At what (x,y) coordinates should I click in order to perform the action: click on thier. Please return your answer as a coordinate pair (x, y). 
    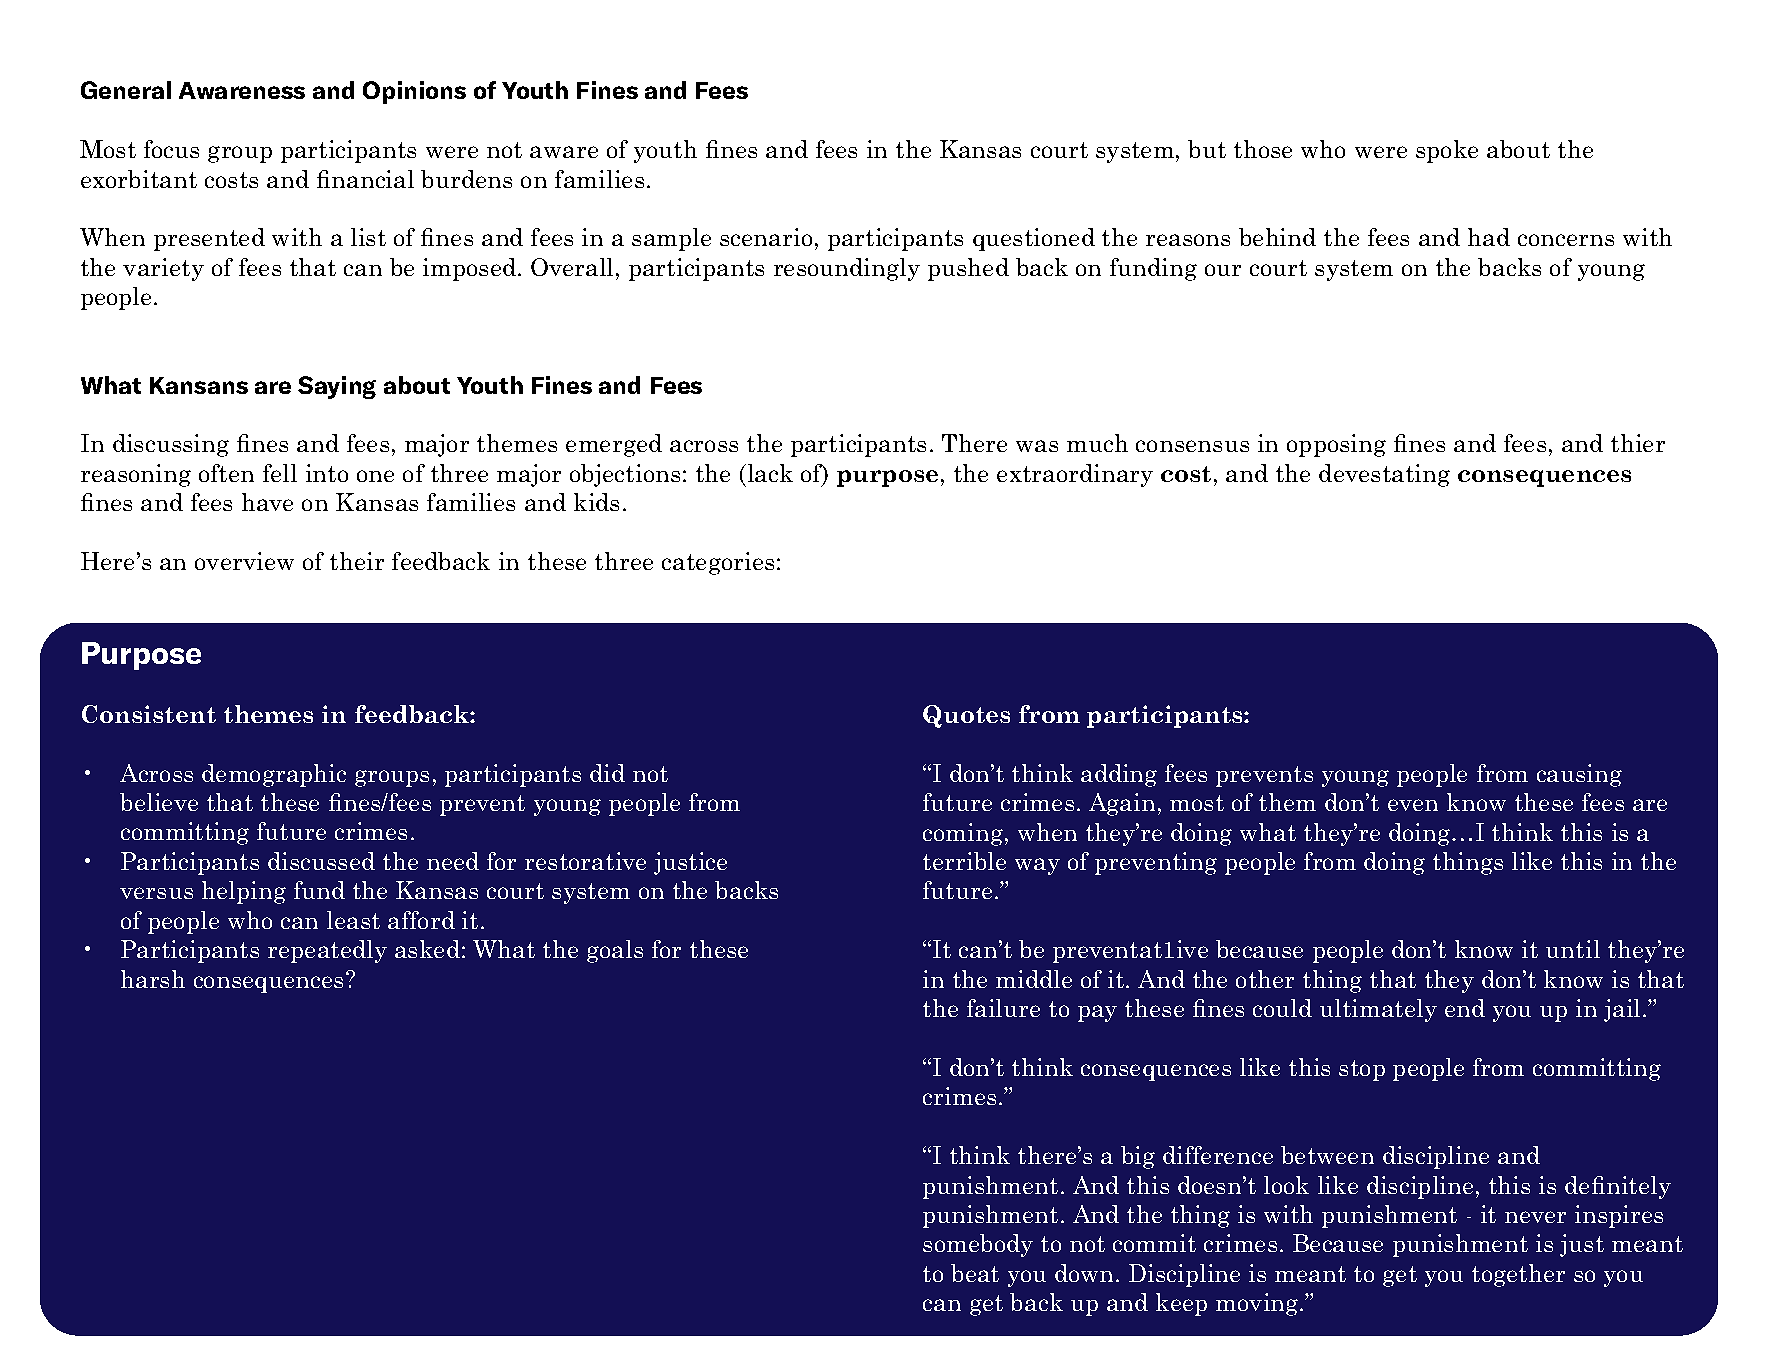
    Looking at the image, I should click on (1638, 443).
